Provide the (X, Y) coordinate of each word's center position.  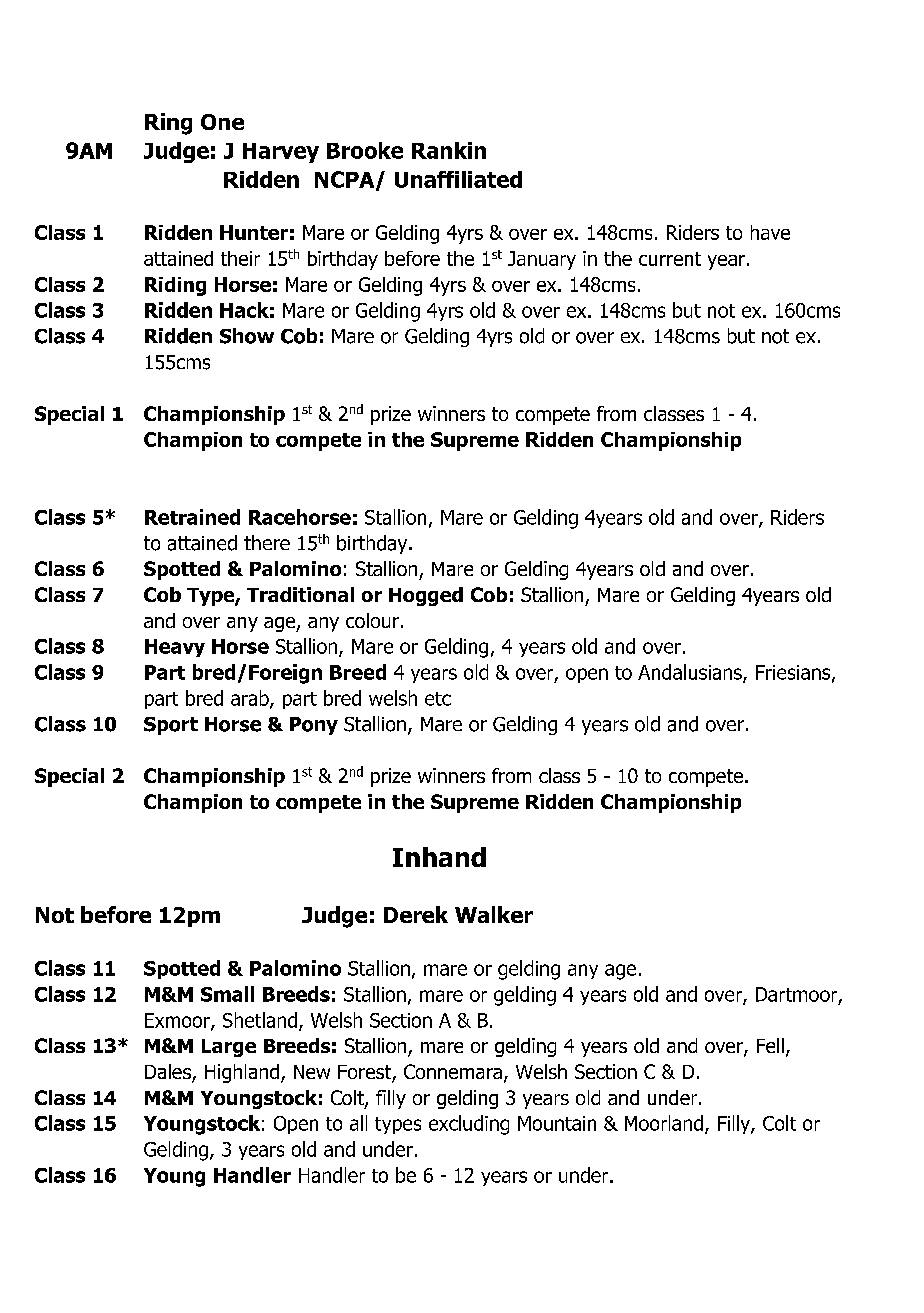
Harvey (281, 153)
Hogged (426, 596)
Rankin (449, 150)
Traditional (300, 594)
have (770, 232)
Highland (242, 1073)
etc (438, 699)
